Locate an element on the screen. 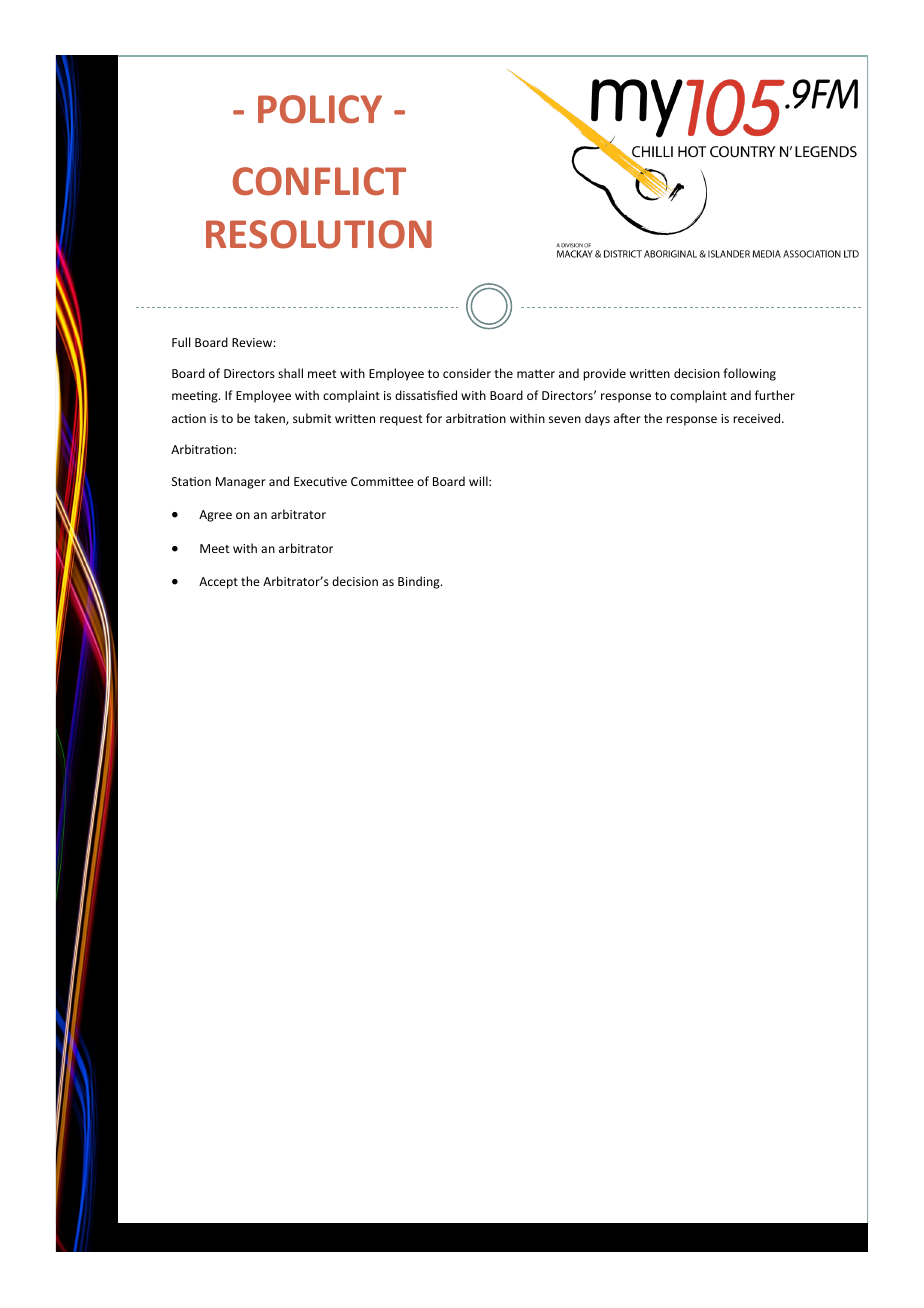 The image size is (924, 1308). will is located at coordinates (479, 481).
